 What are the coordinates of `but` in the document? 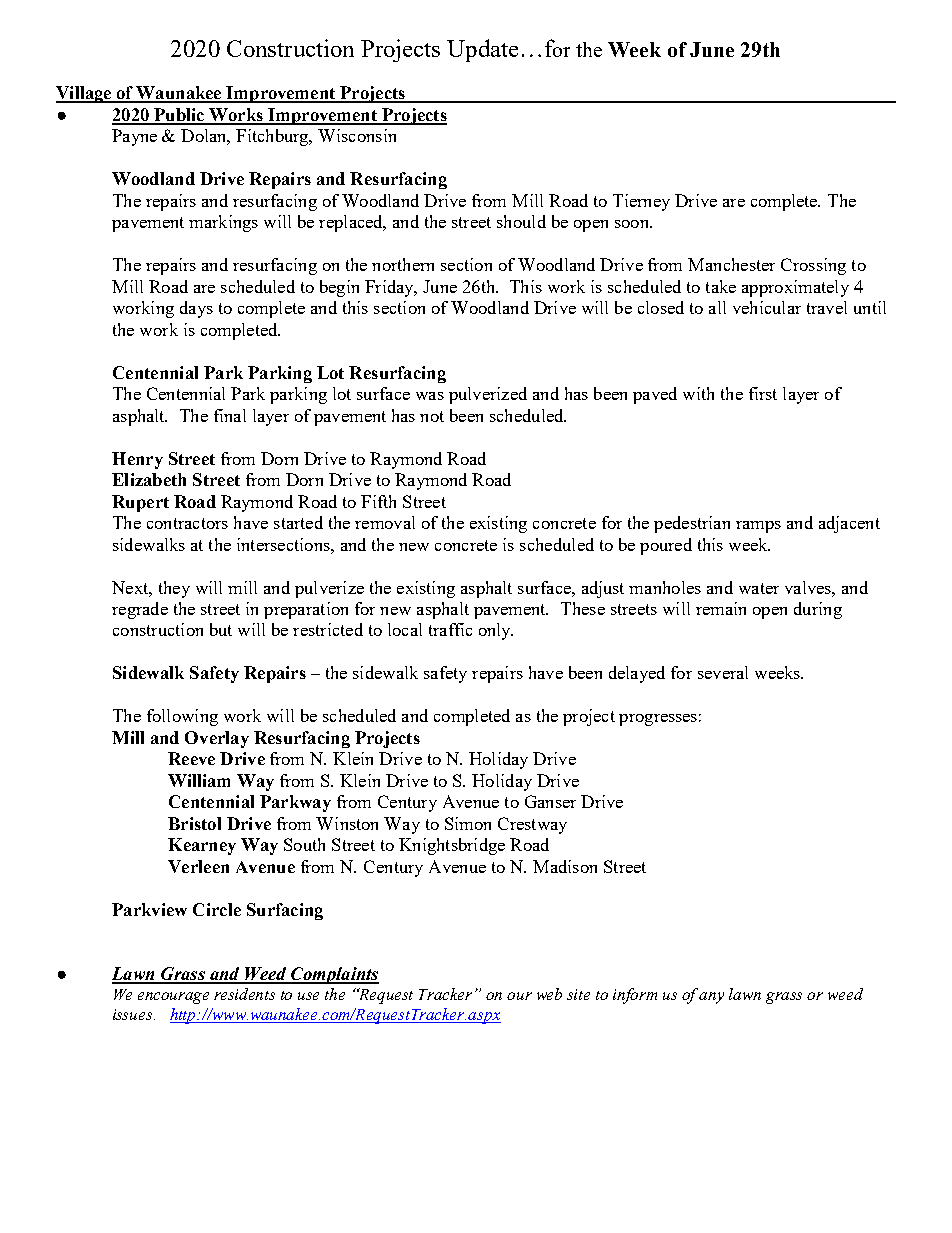 It's located at (221, 629).
